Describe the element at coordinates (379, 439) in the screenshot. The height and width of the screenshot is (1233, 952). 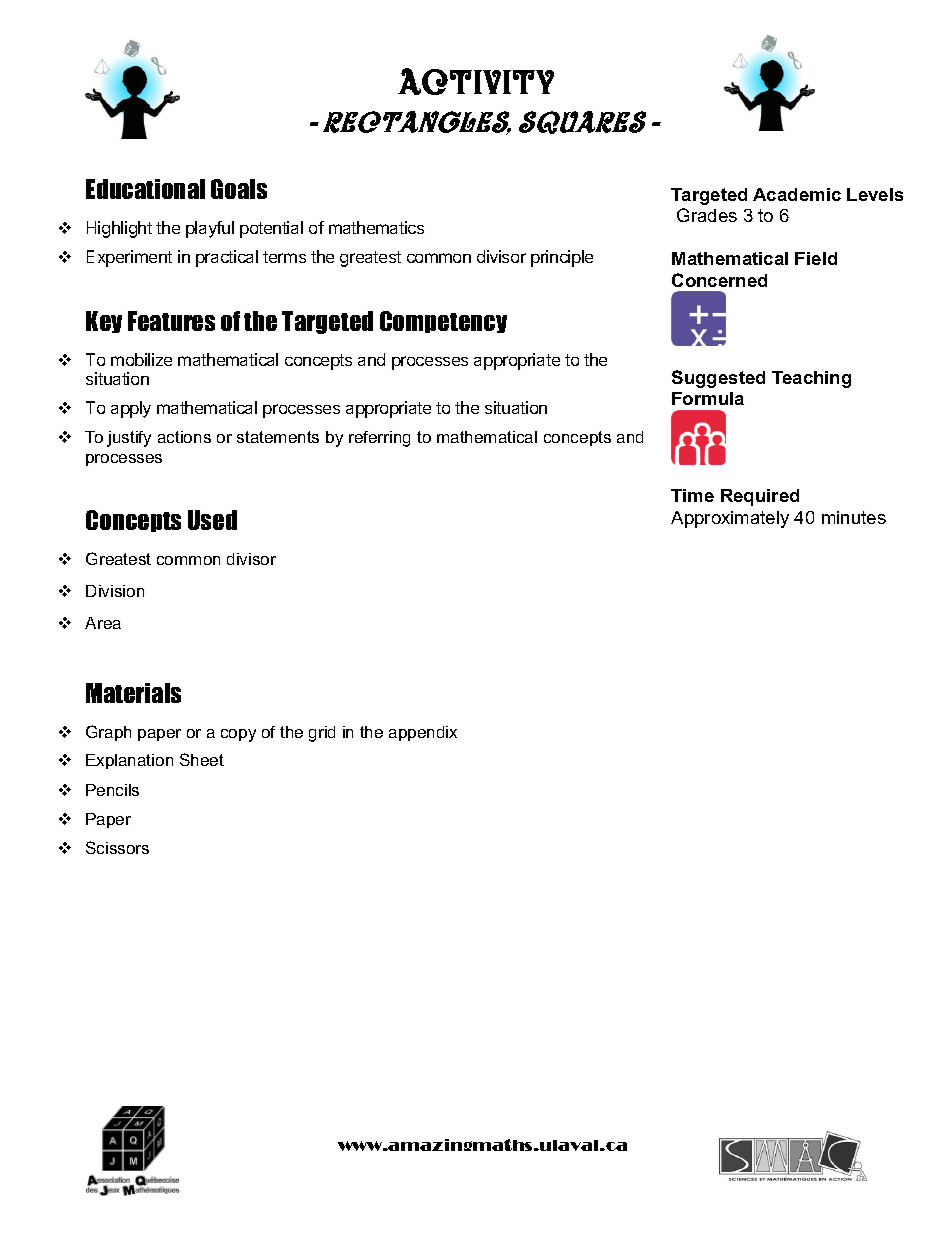
I see `referring` at that location.
